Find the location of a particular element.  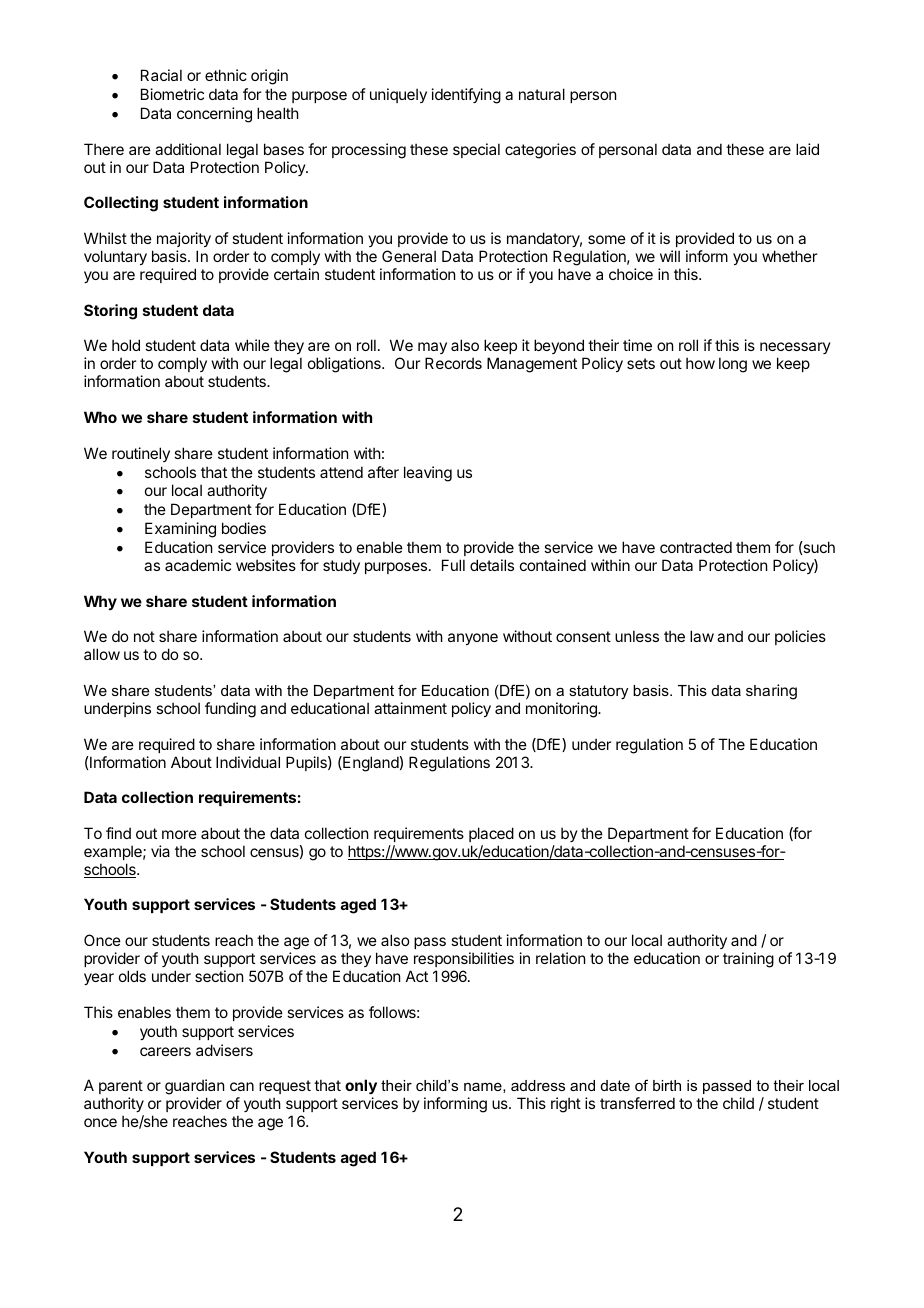

identifying is located at coordinates (466, 96).
